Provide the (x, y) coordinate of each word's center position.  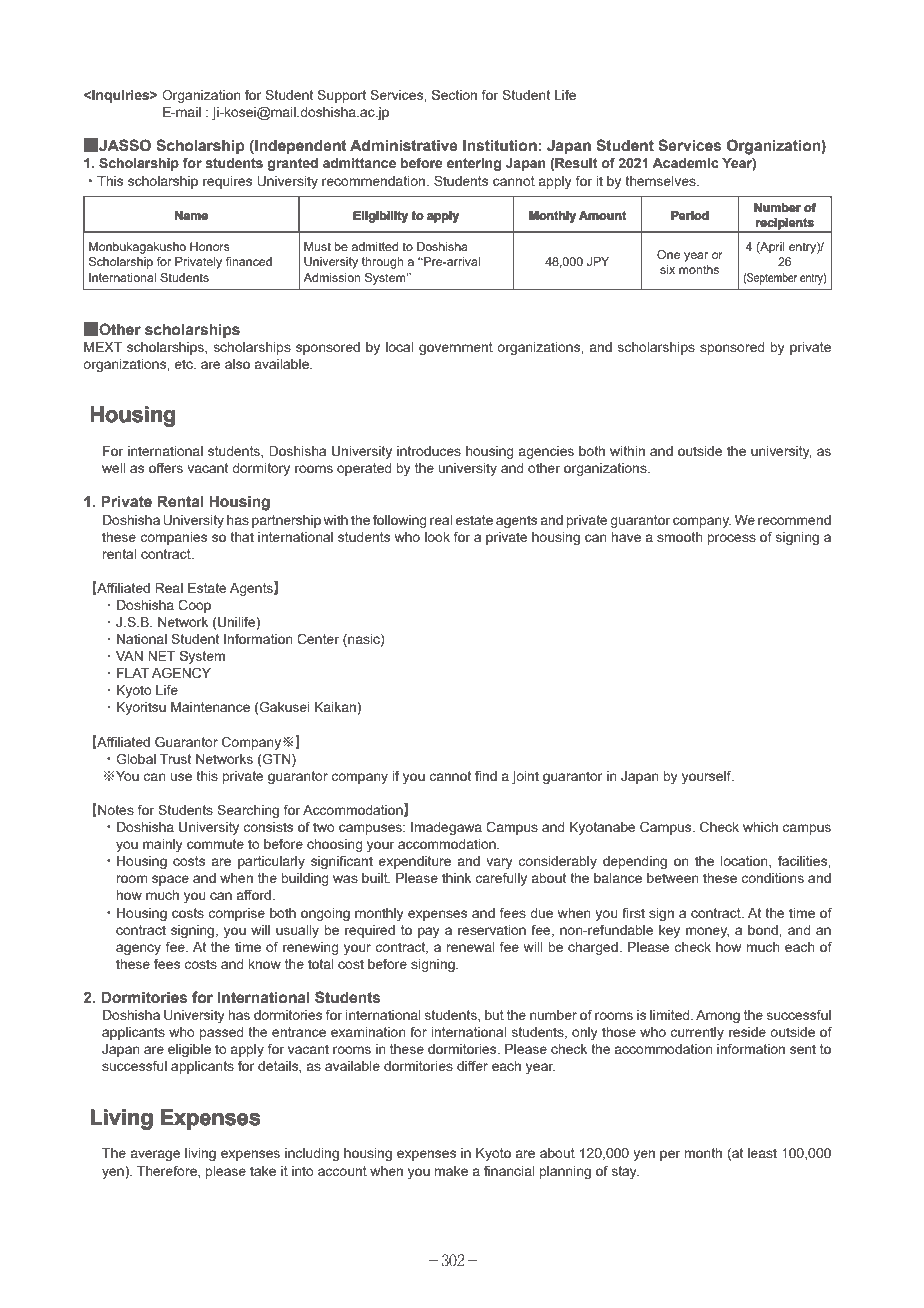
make (451, 1171)
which (760, 827)
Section (454, 94)
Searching (248, 811)
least (762, 1153)
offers (166, 467)
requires (227, 182)
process (732, 539)
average (156, 1155)
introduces (429, 451)
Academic (685, 163)
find (486, 775)
